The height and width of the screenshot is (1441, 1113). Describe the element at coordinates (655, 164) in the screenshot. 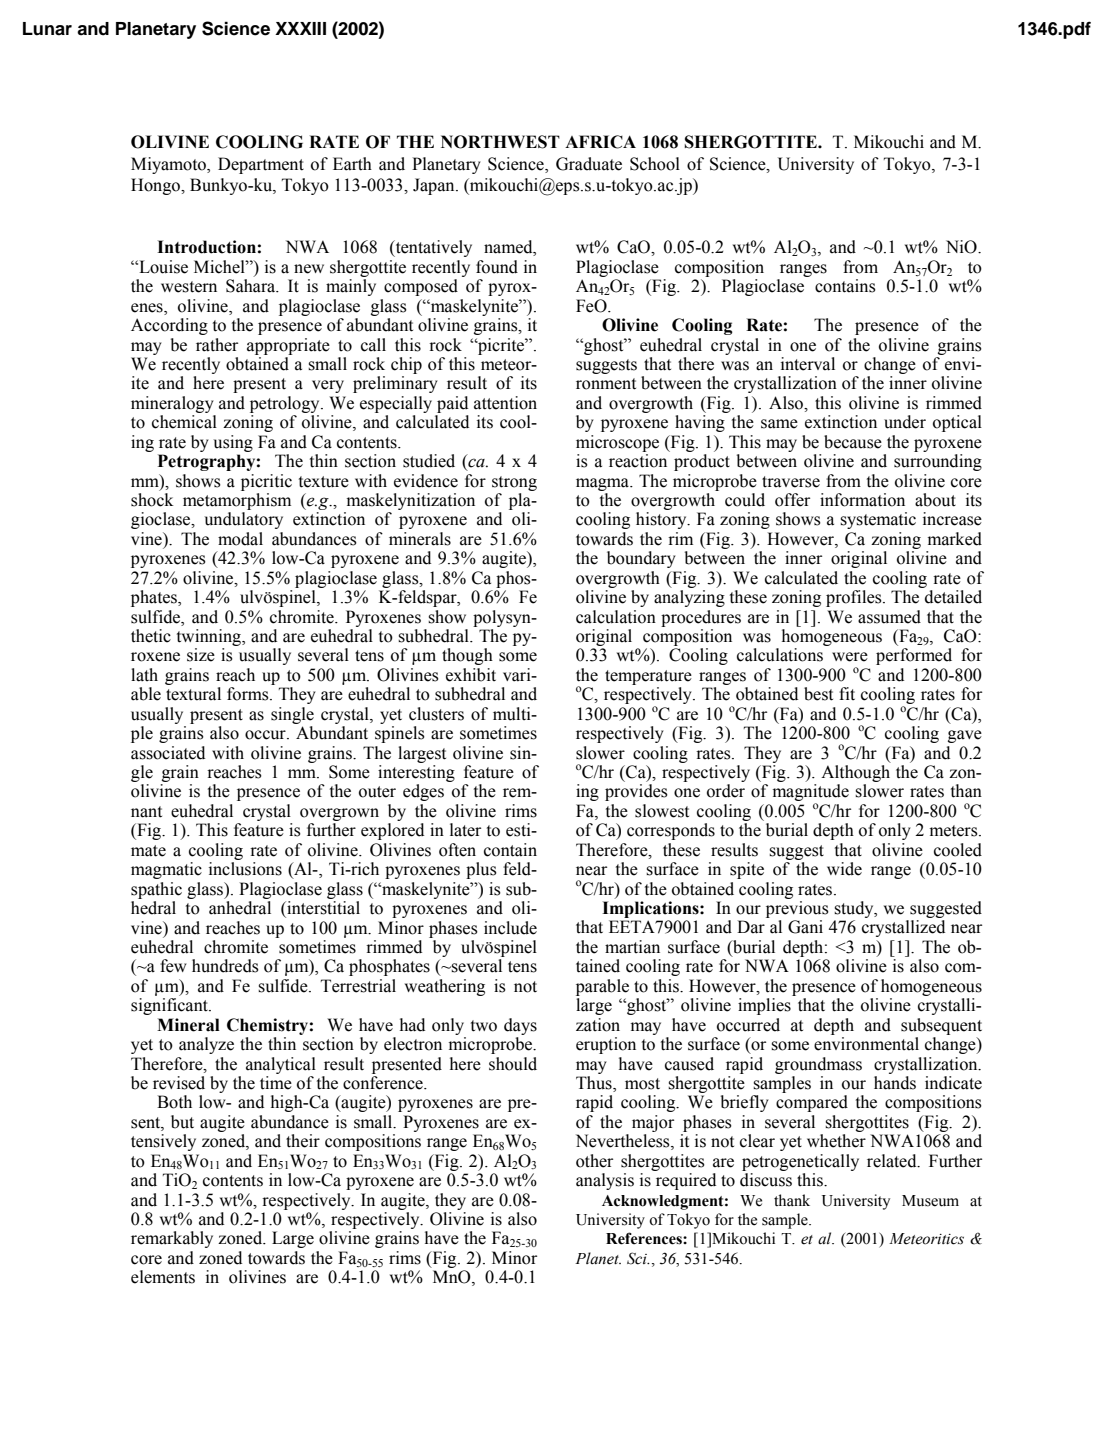

I see `School` at that location.
